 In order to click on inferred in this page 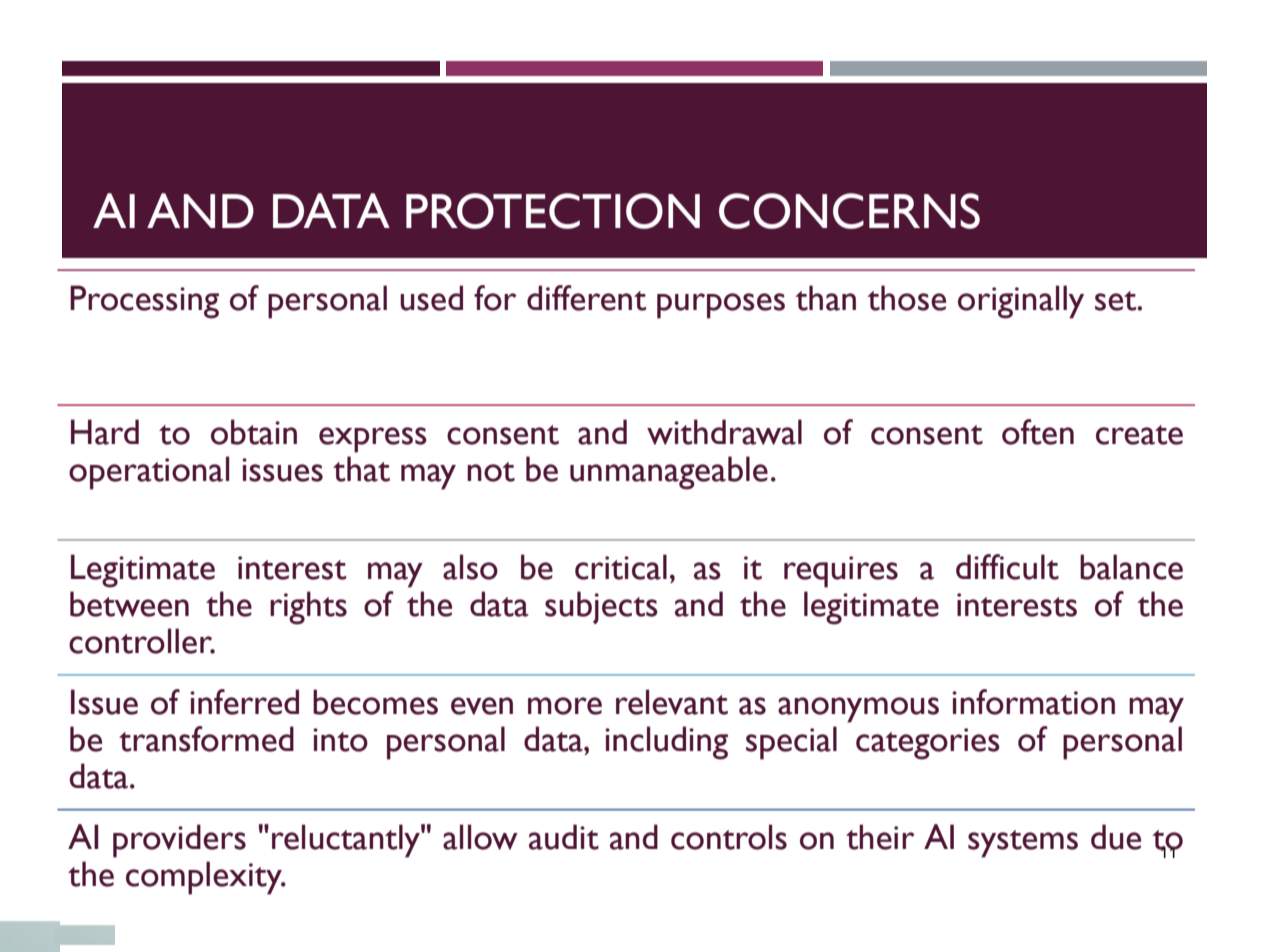, I will do `click(244, 702)`.
